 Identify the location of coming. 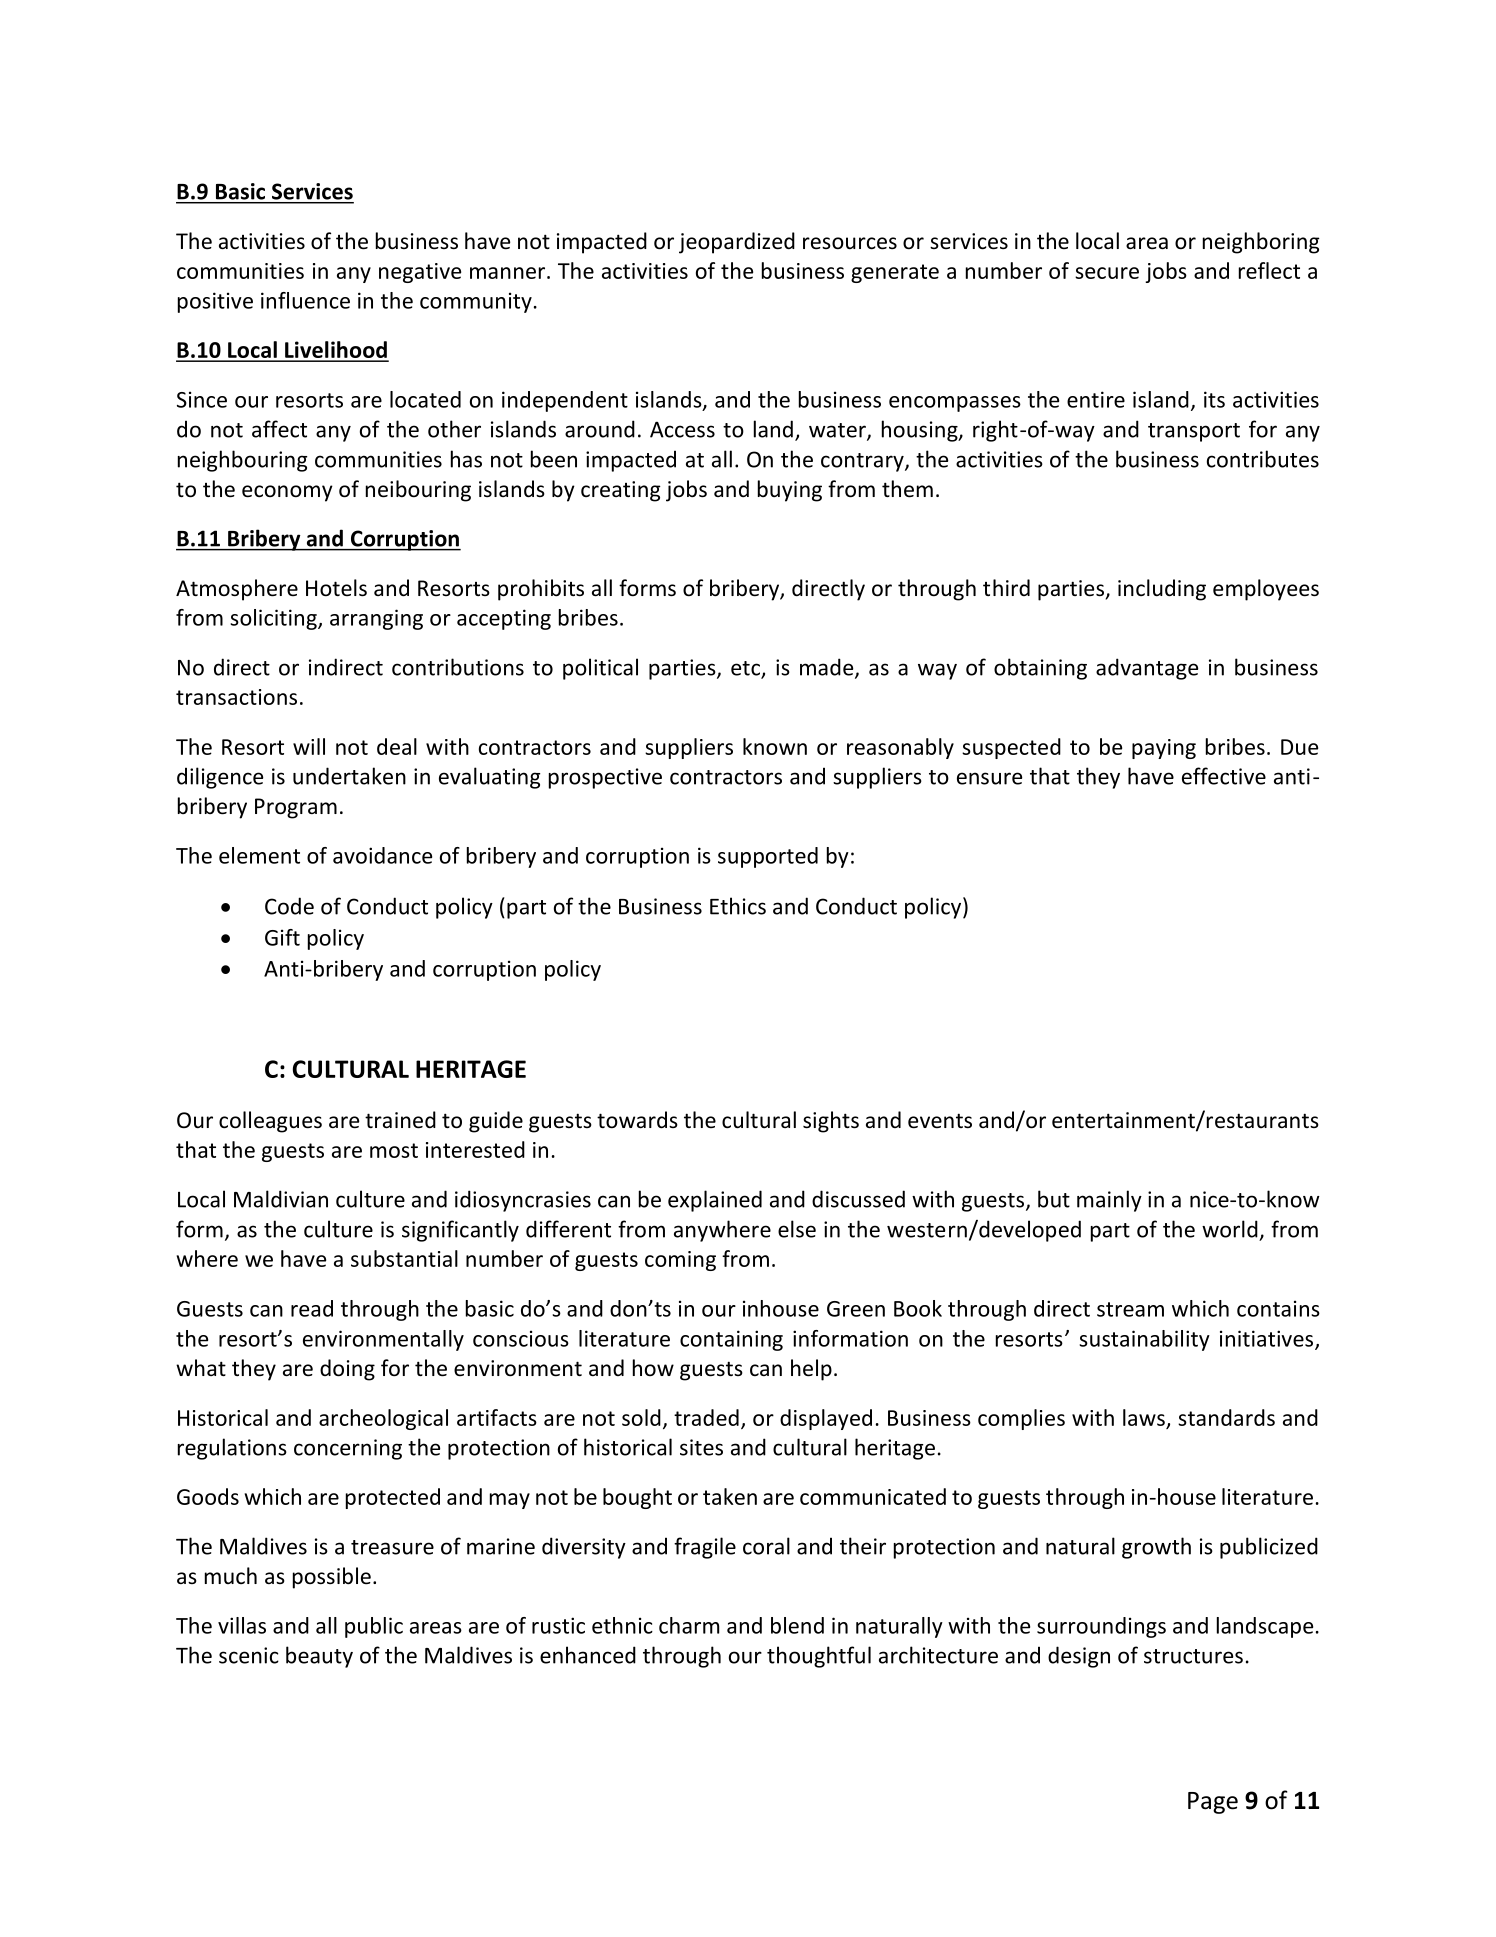
(680, 1261).
